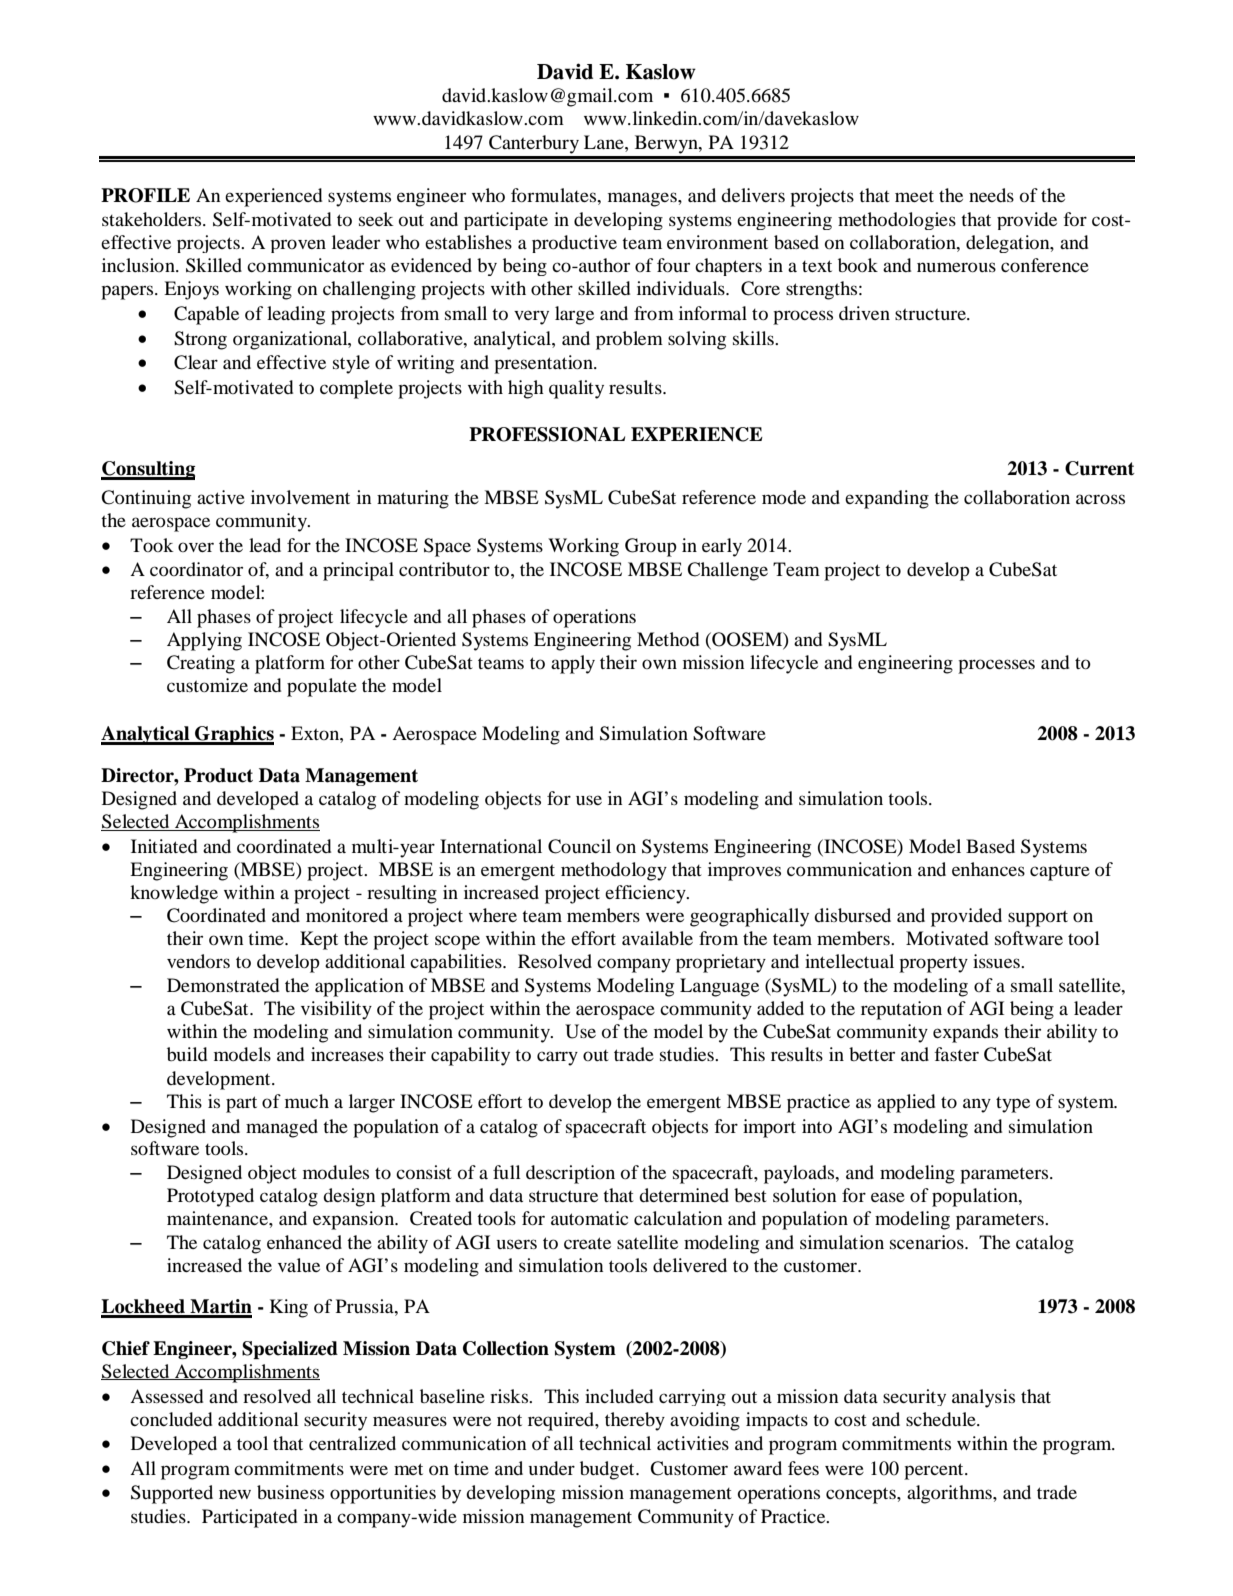 The width and height of the screenshot is (1233, 1596). What do you see at coordinates (187, 1054) in the screenshot?
I see `build` at bounding box center [187, 1054].
